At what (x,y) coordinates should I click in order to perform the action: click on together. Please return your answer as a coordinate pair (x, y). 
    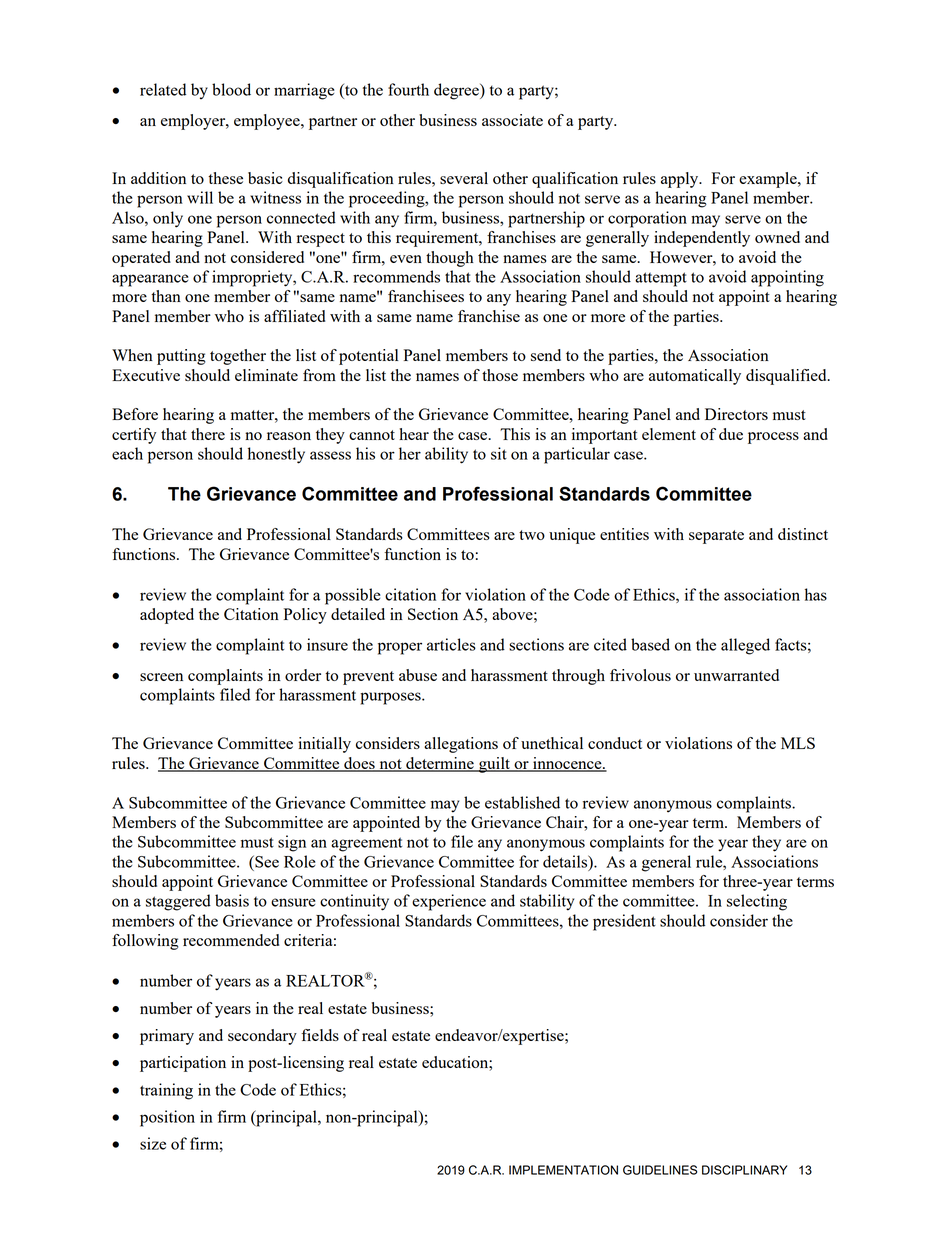
    Looking at the image, I should click on (238, 357).
